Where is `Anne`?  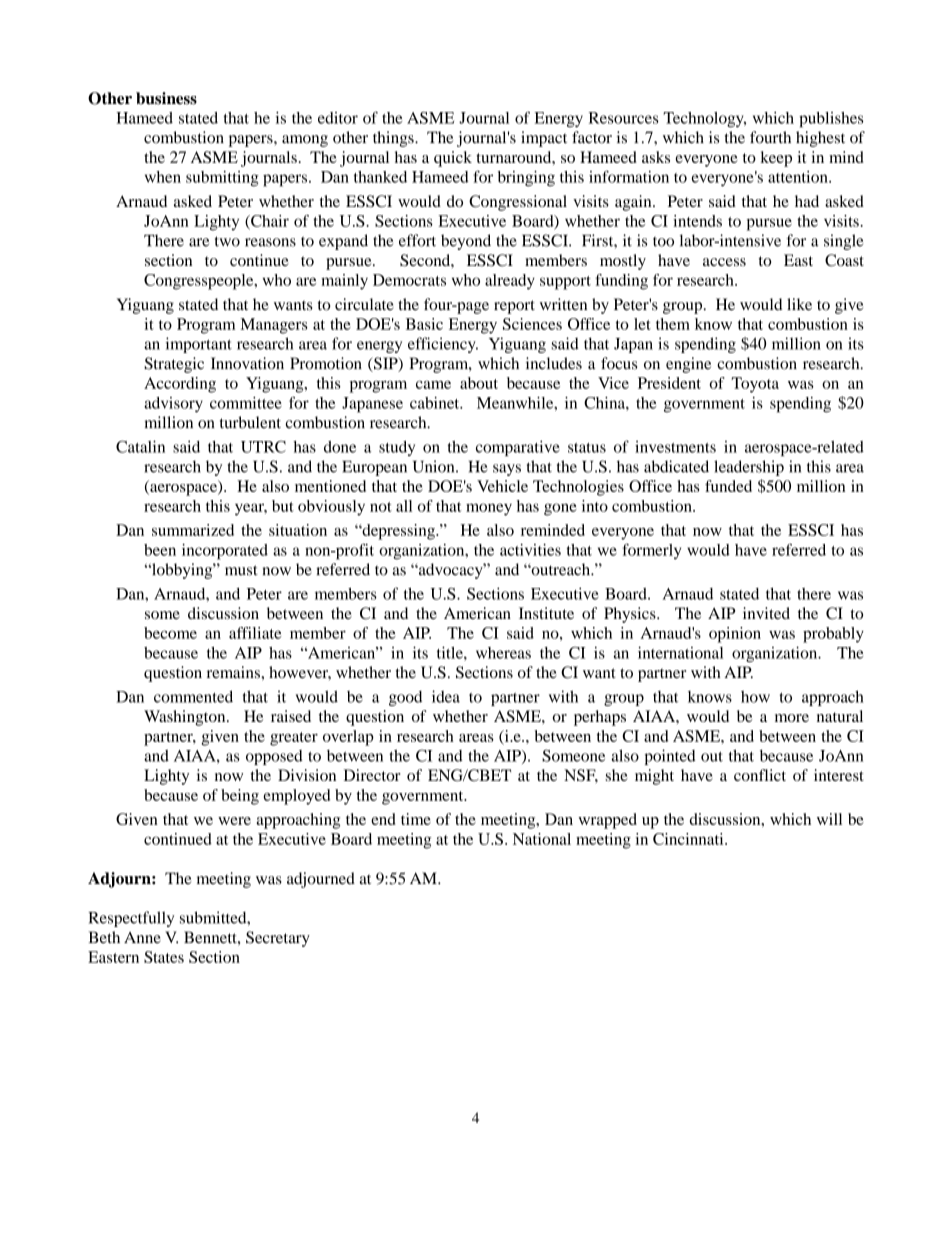
Anne is located at coordinates (142, 938).
